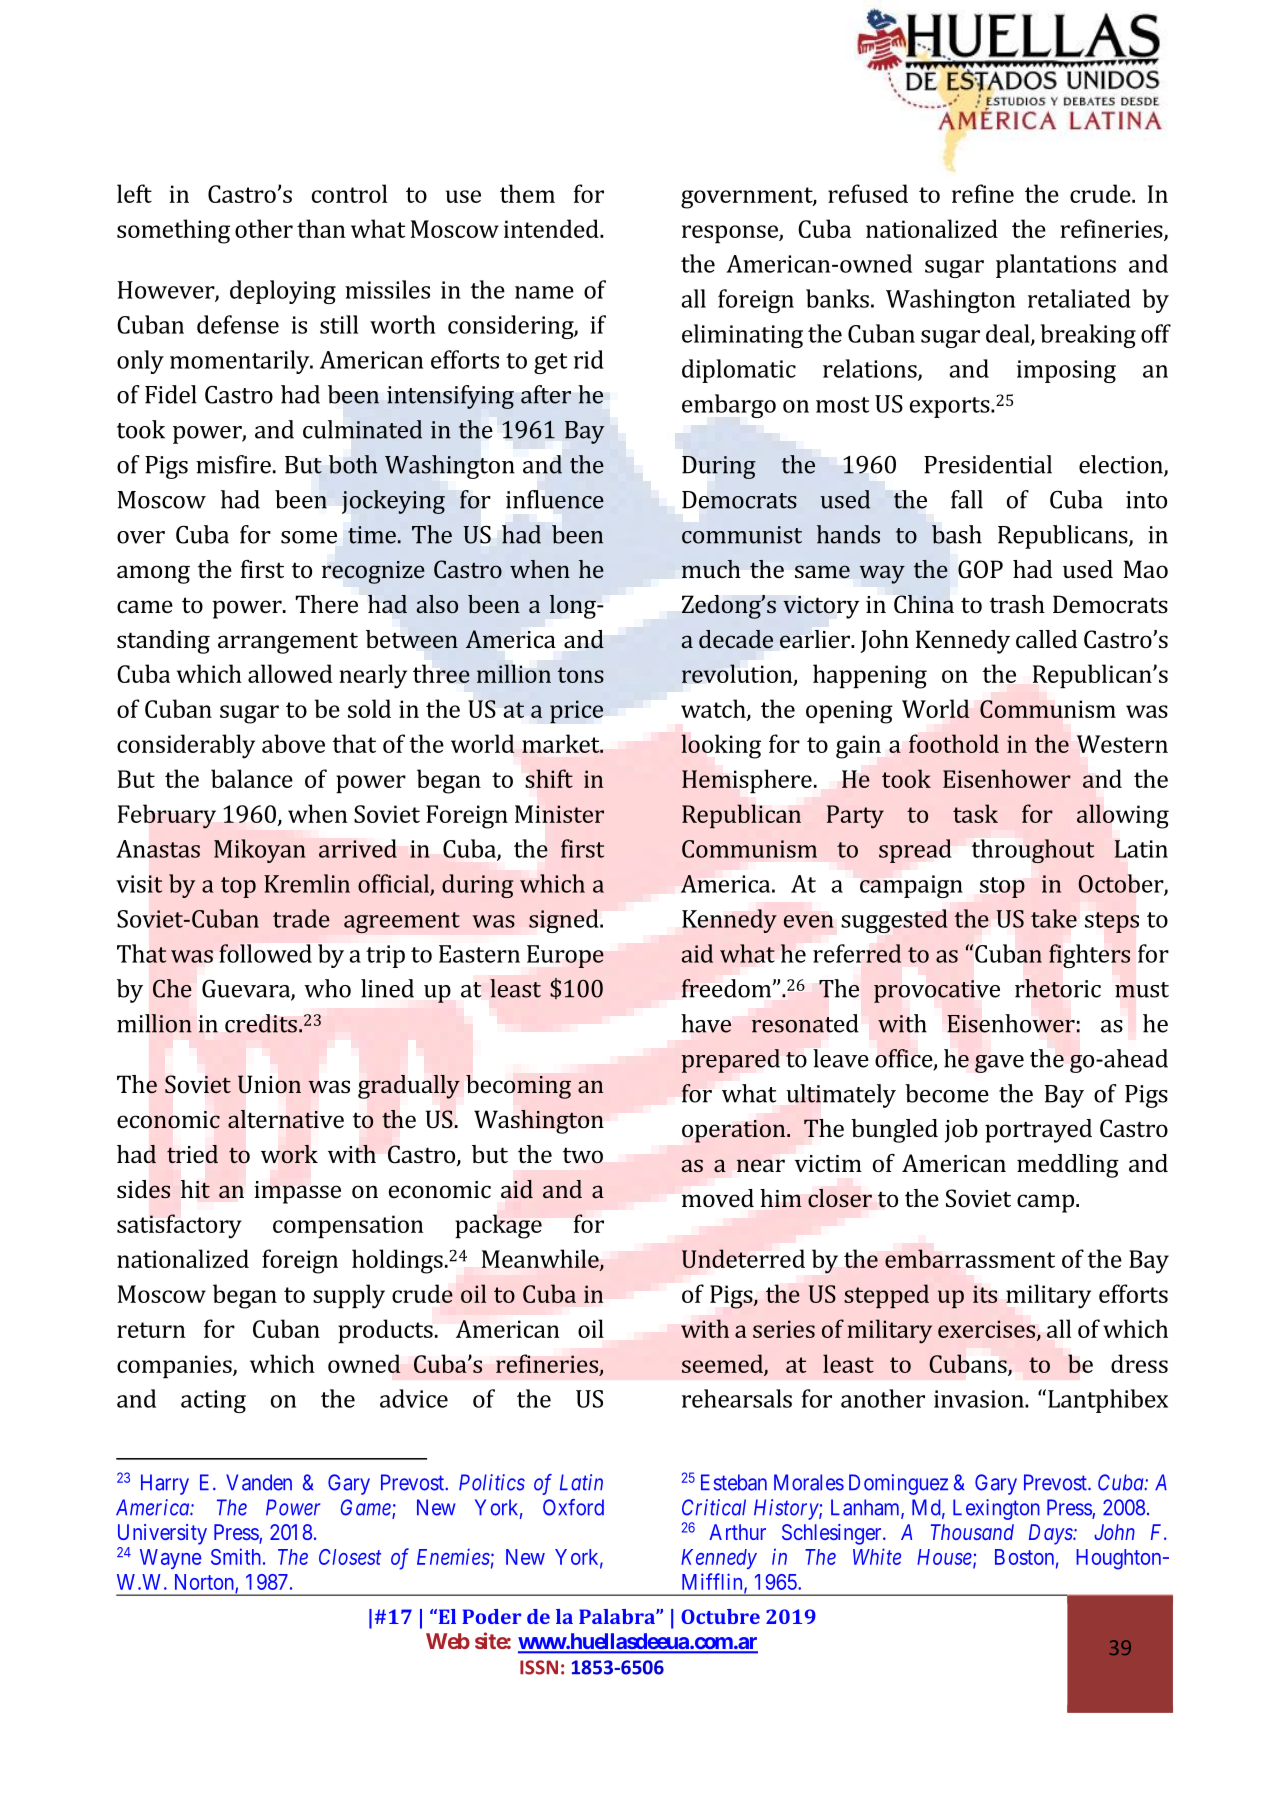  What do you see at coordinates (945, 1558) in the document?
I see `House` at bounding box center [945, 1558].
